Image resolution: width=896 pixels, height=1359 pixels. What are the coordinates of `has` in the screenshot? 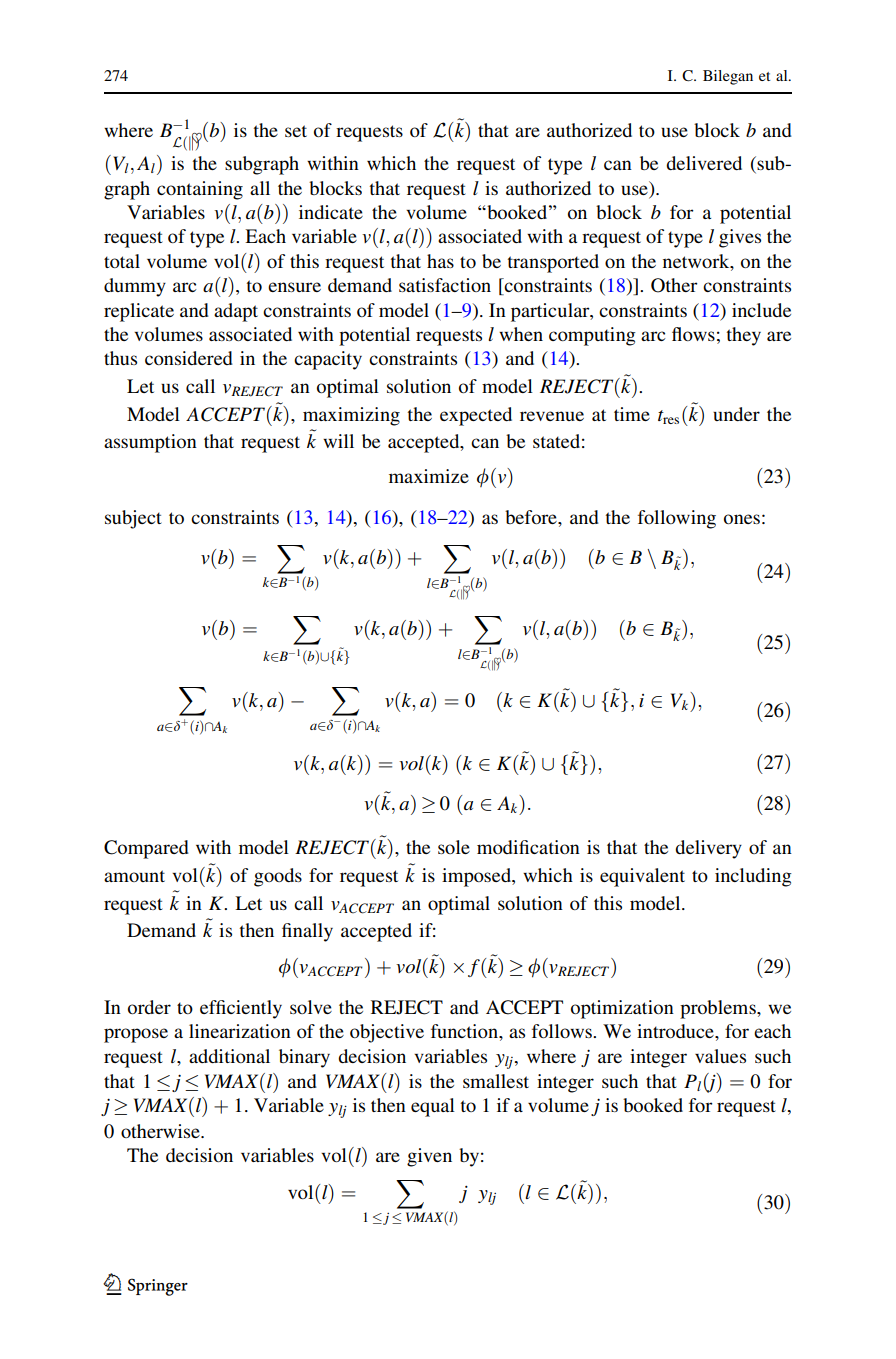 It's located at (440, 261).
